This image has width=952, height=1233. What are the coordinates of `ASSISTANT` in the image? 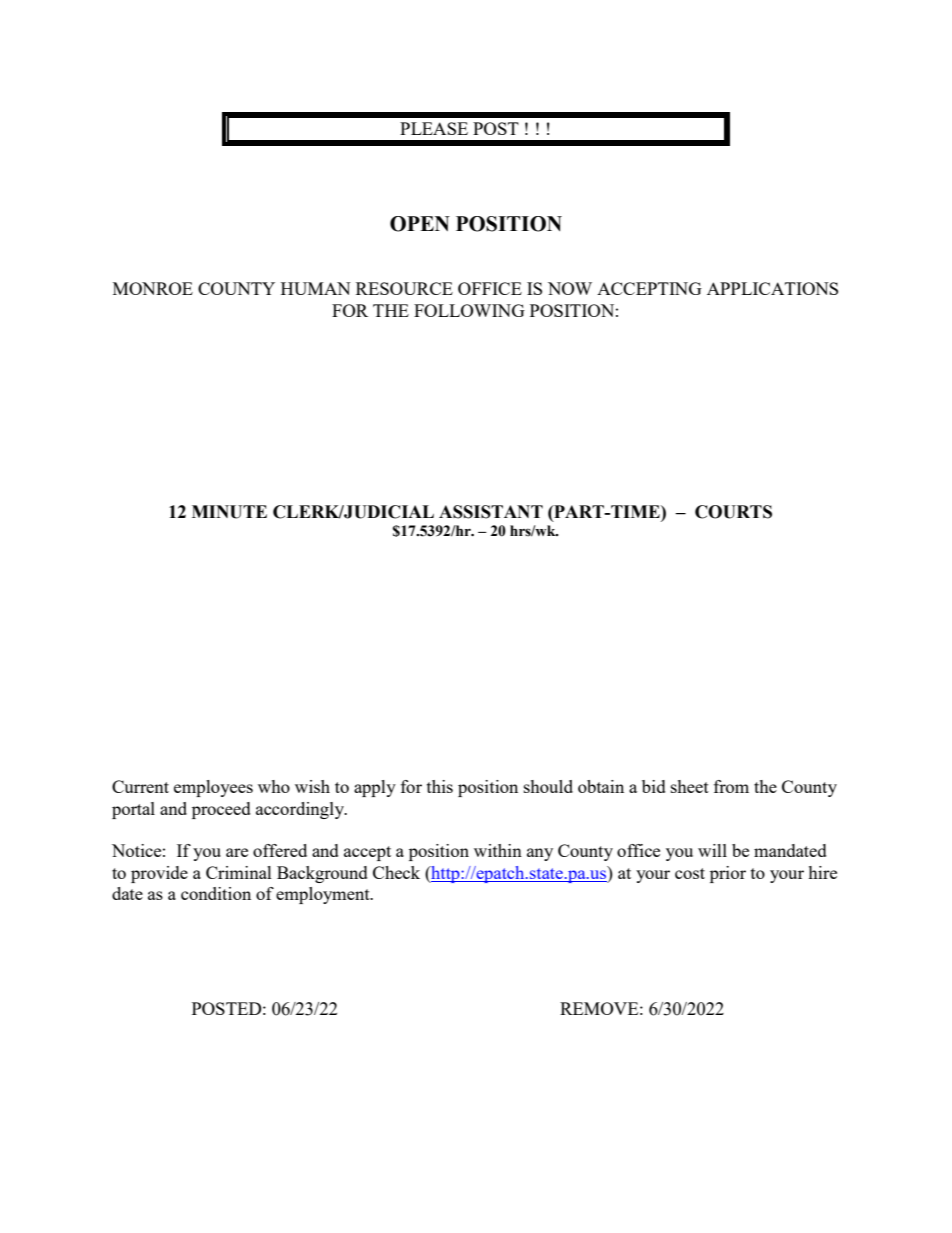 It's located at (491, 512).
